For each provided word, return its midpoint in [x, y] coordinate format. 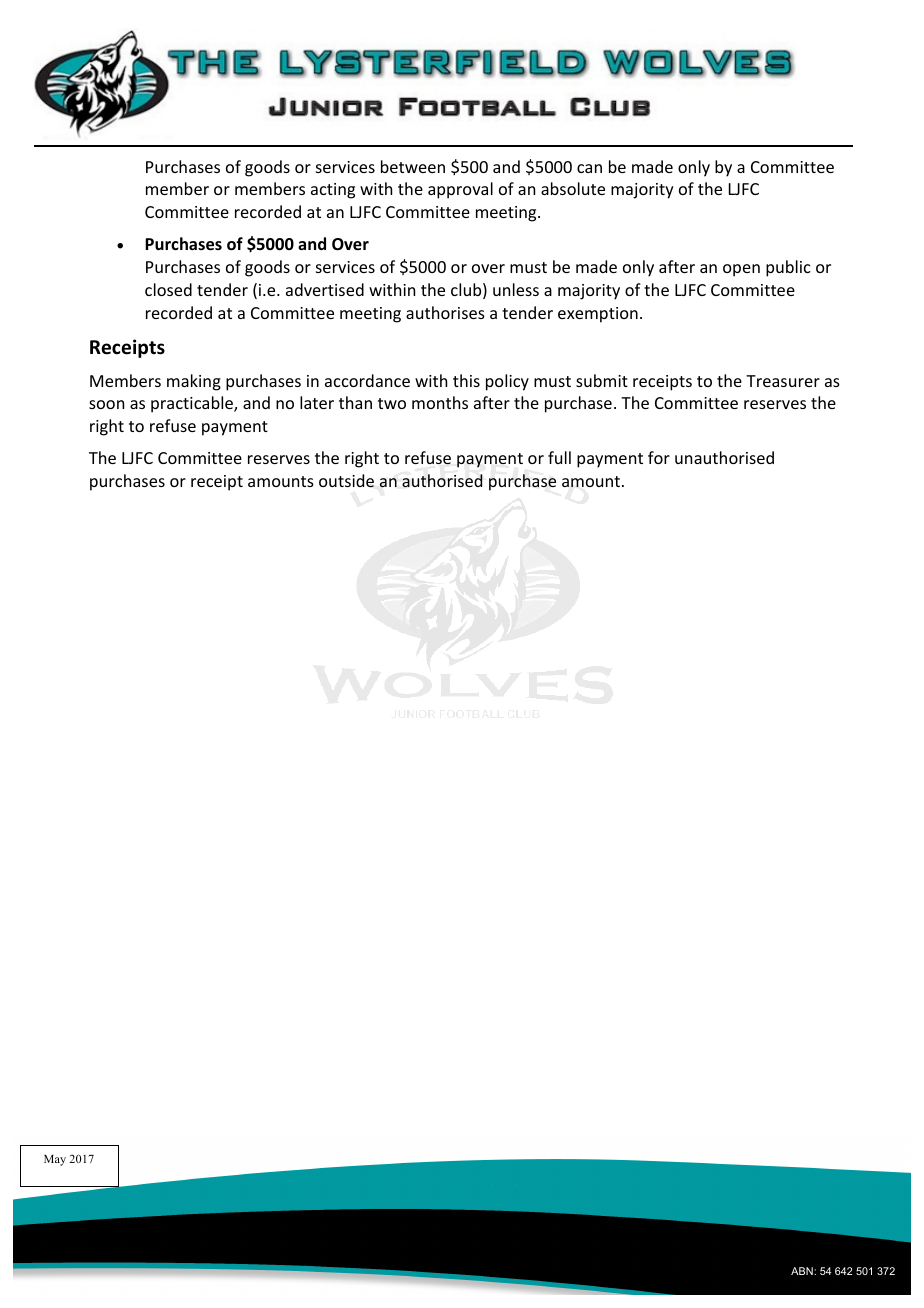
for [659, 457]
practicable [193, 404]
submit [602, 380]
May [55, 1160]
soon [106, 404]
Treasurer [783, 381]
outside [346, 480]
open [741, 270]
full [559, 457]
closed [168, 289]
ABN [803, 1271]
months [440, 402]
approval [460, 190]
